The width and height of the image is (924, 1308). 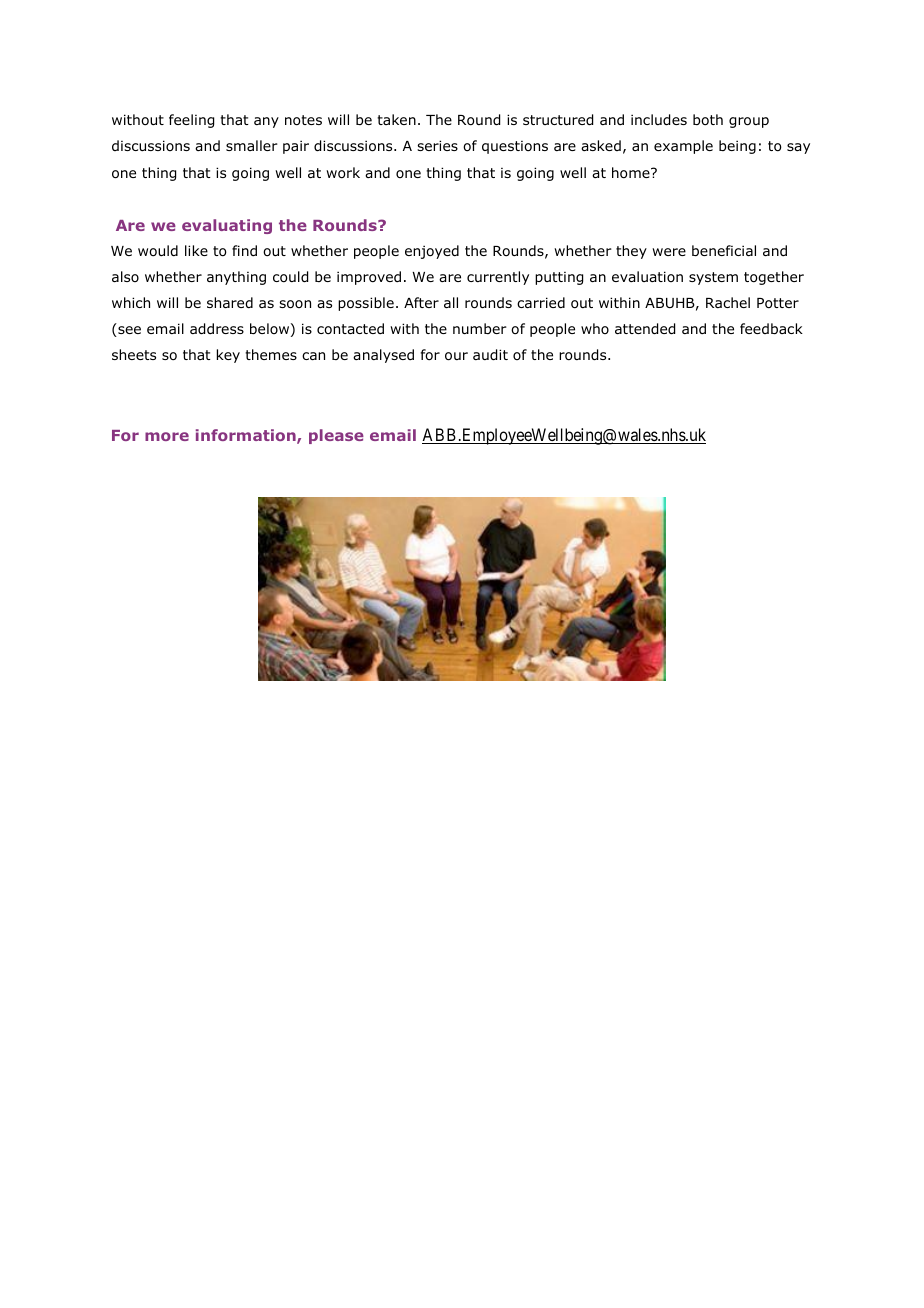 I want to click on feeling, so click(x=191, y=121).
